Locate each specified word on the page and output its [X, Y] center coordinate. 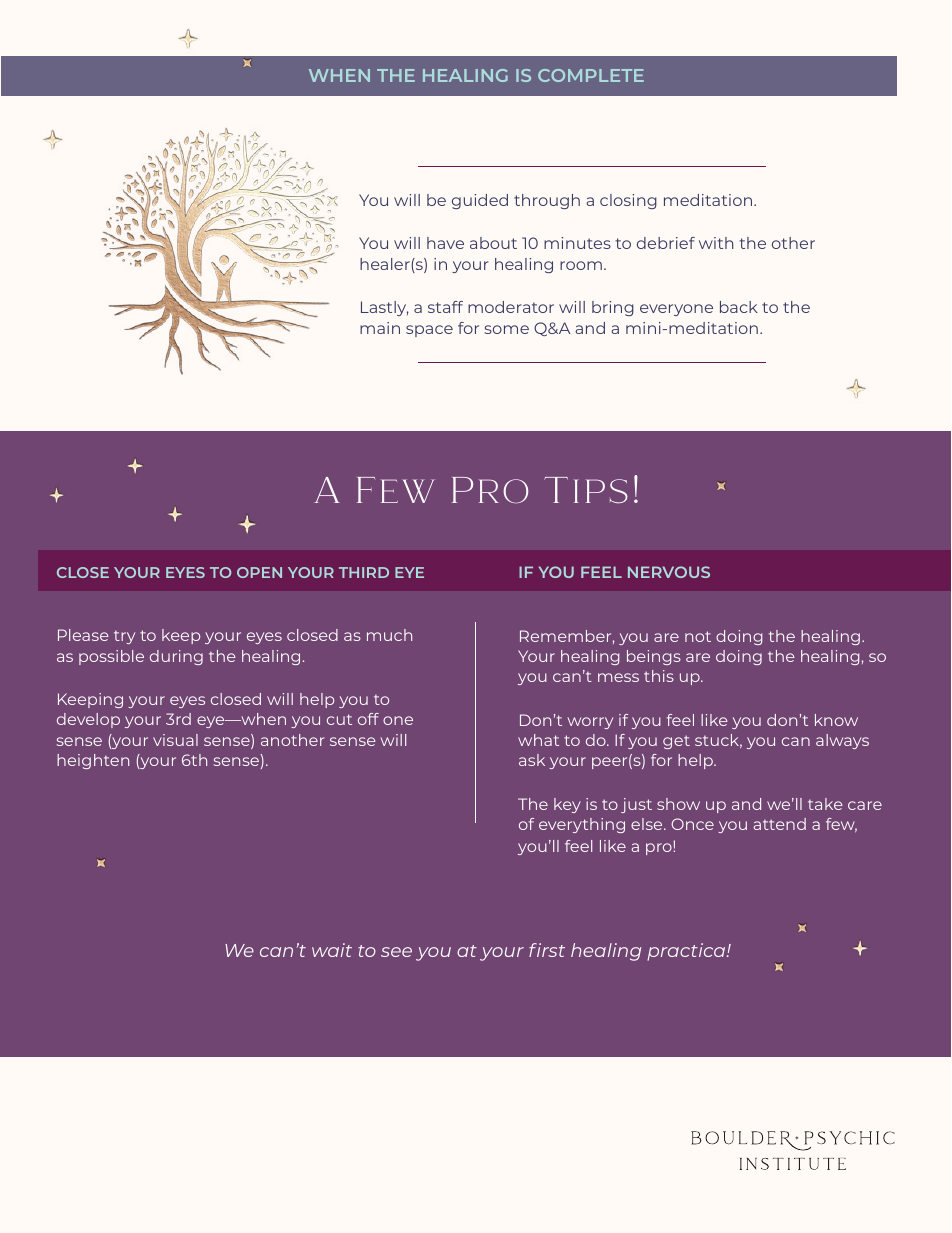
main [380, 328]
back [739, 307]
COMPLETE [591, 75]
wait [332, 950]
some [506, 329]
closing [628, 201]
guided [480, 201]
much [389, 635]
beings [654, 657]
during [176, 657]
